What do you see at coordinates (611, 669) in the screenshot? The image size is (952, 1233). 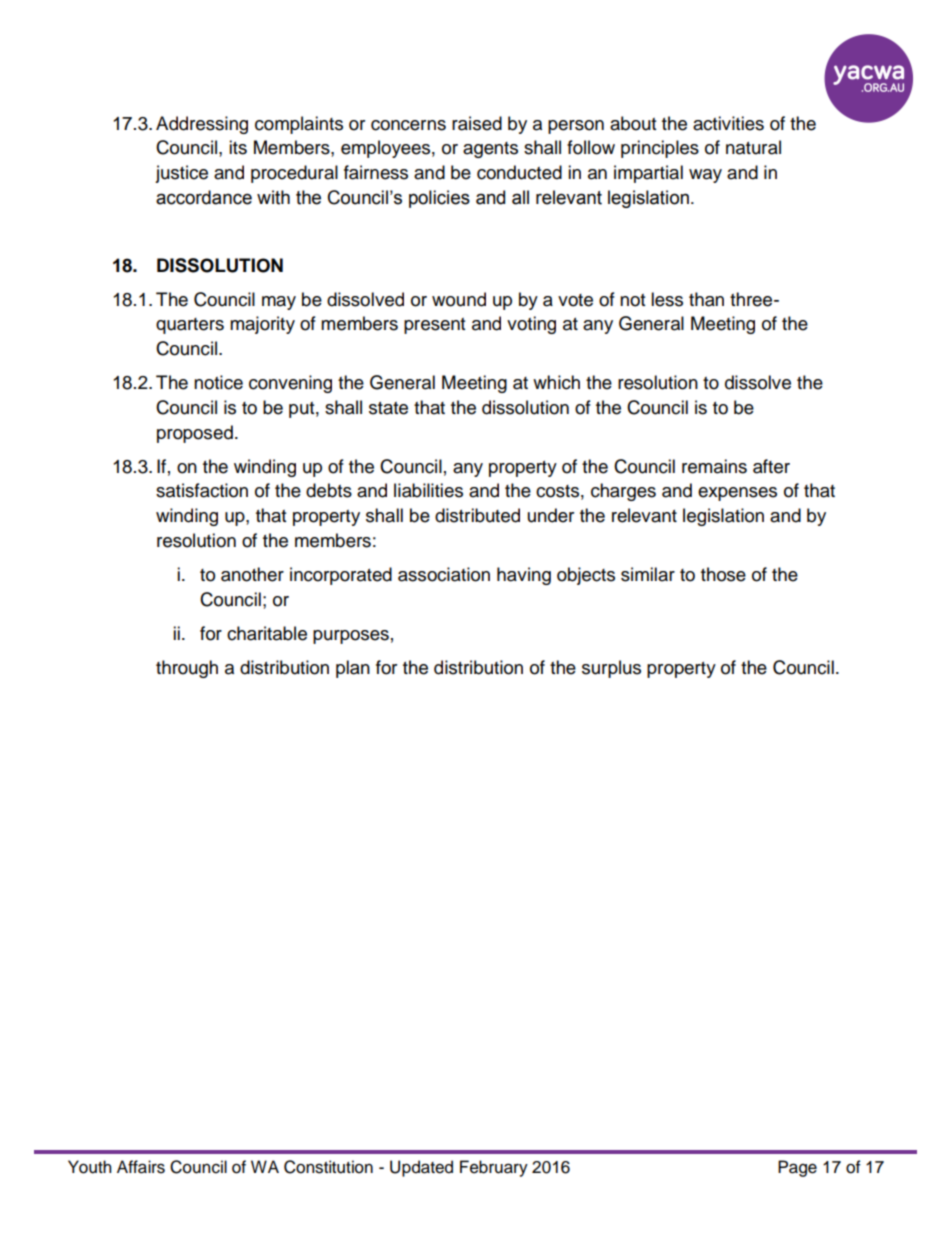 I see `surplus` at bounding box center [611, 669].
